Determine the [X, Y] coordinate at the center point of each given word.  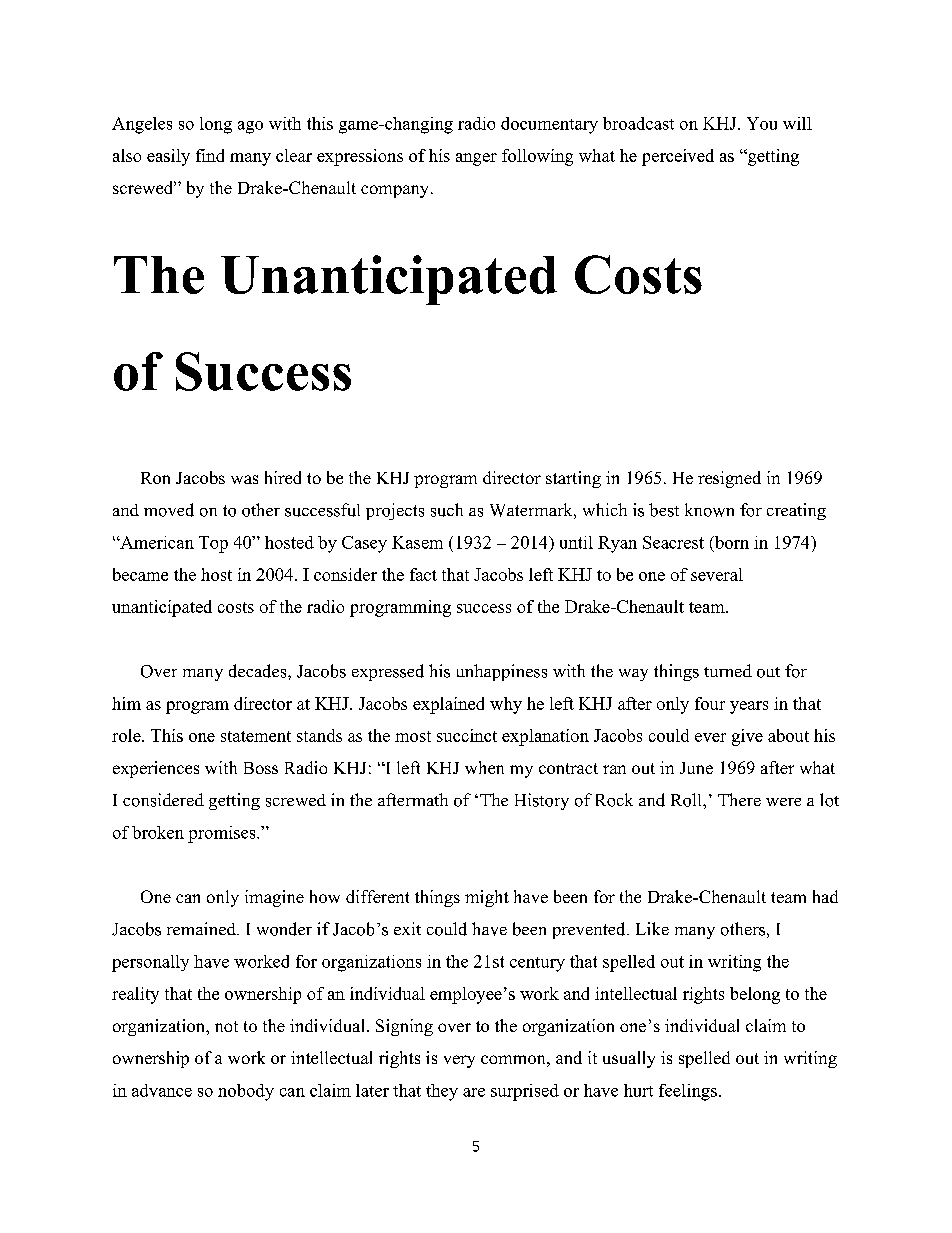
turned [728, 670]
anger [476, 159]
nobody [246, 1092]
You [762, 123]
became [140, 574]
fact [423, 574]
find [210, 155]
